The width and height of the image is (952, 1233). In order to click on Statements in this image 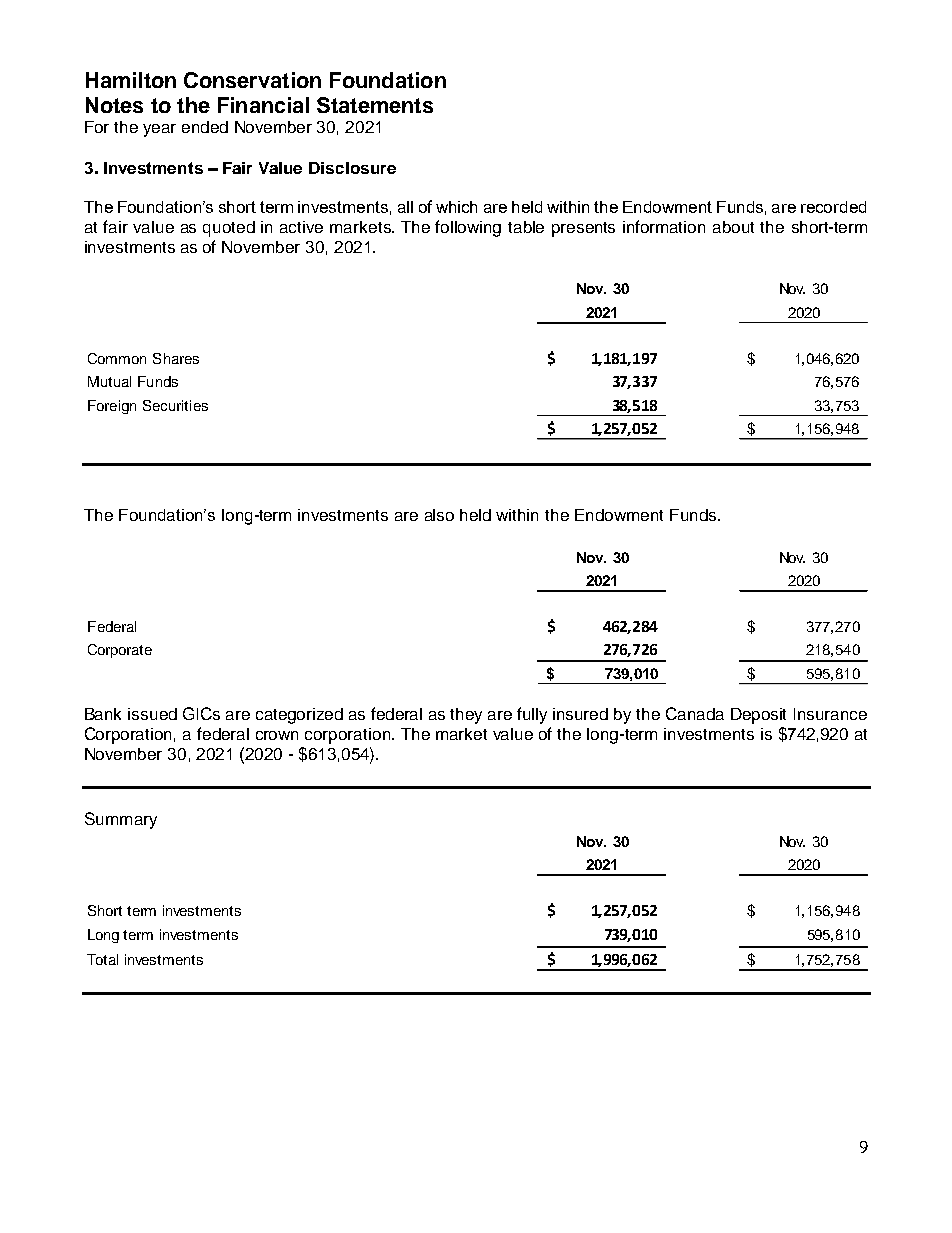, I will do `click(375, 105)`.
